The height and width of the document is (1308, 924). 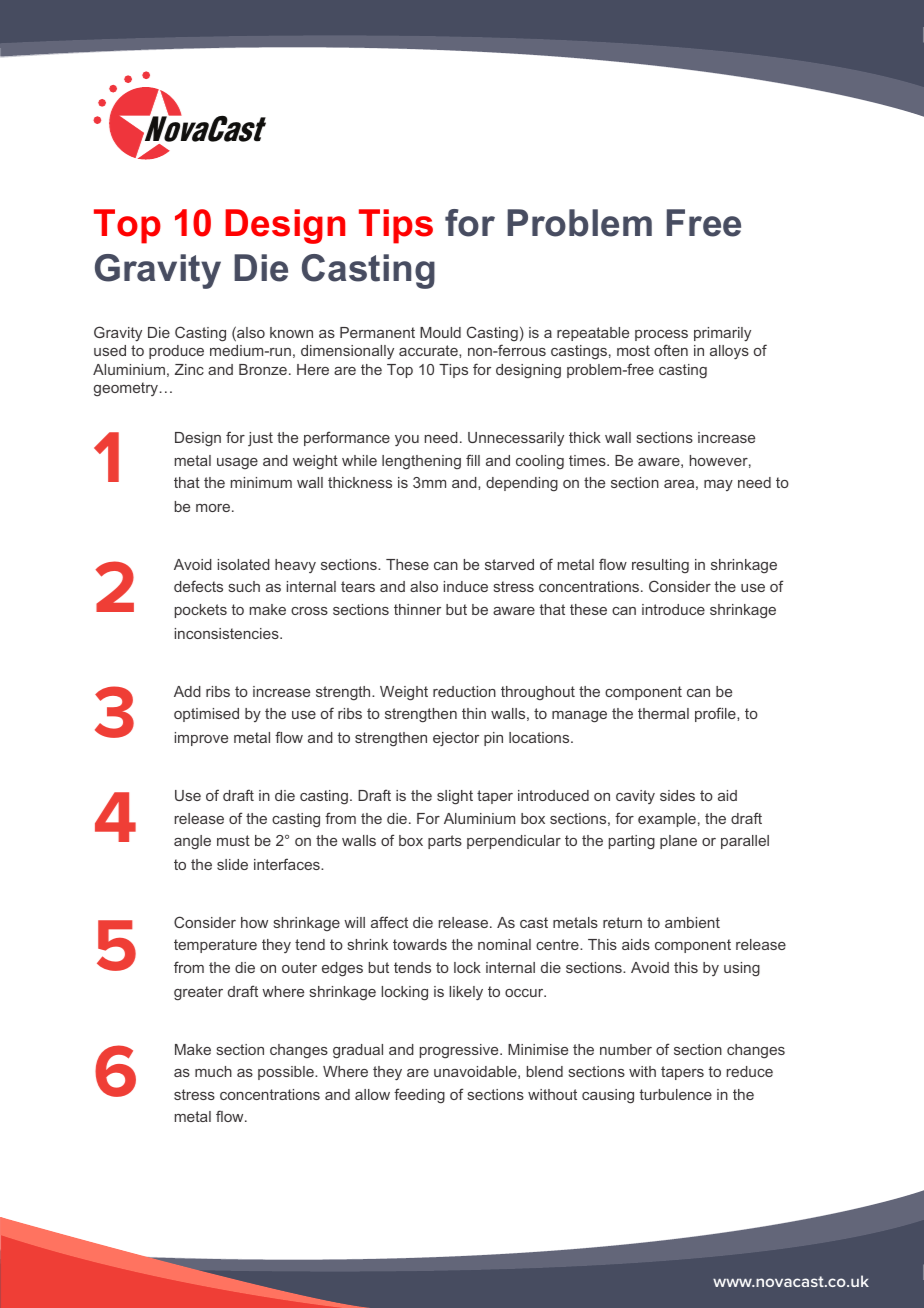 I want to click on ambient, so click(x=692, y=922).
